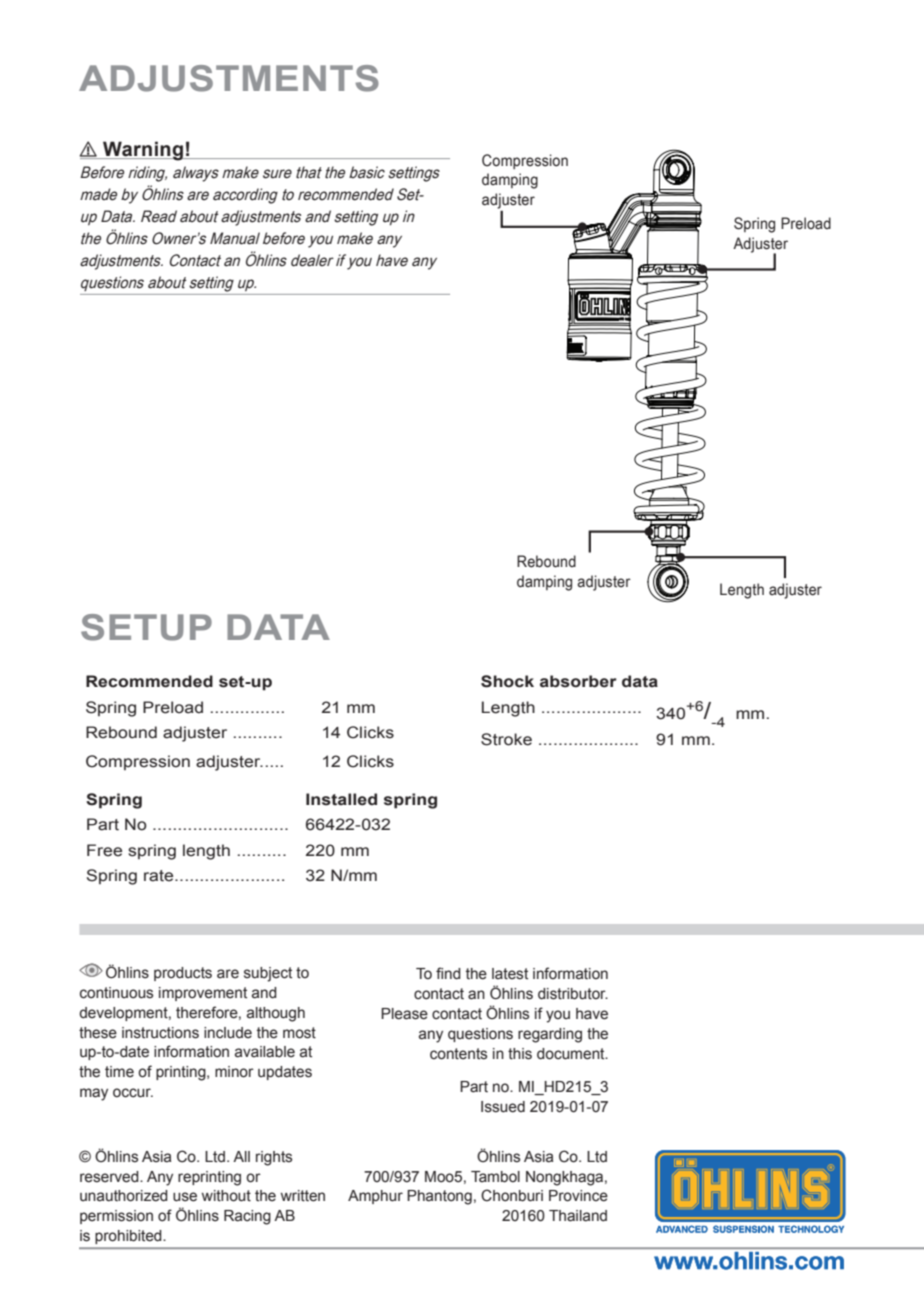 The width and height of the screenshot is (924, 1311). What do you see at coordinates (303, 1196) in the screenshot?
I see `written` at bounding box center [303, 1196].
